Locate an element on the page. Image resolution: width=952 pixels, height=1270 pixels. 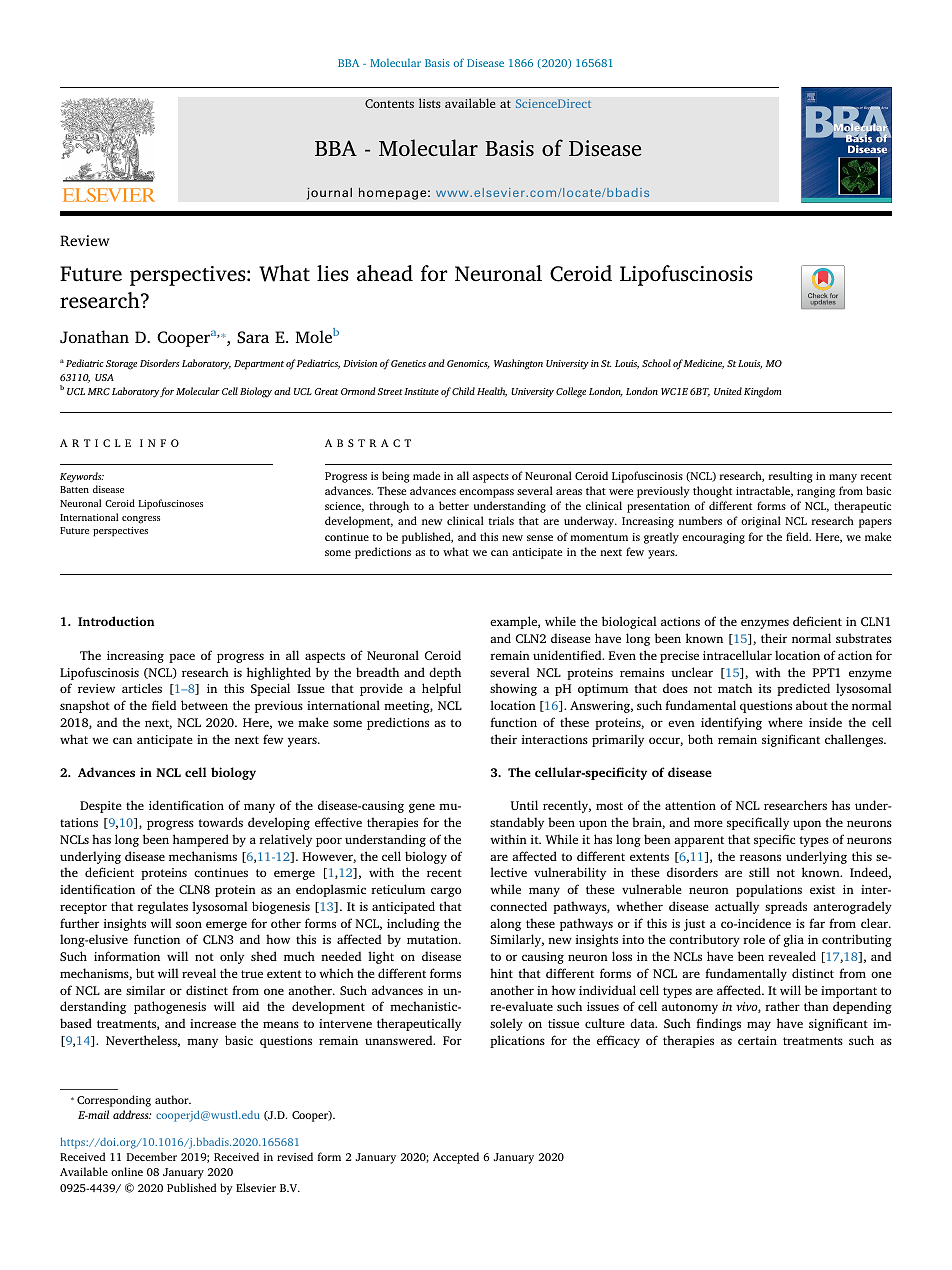
author is located at coordinates (173, 1099).
